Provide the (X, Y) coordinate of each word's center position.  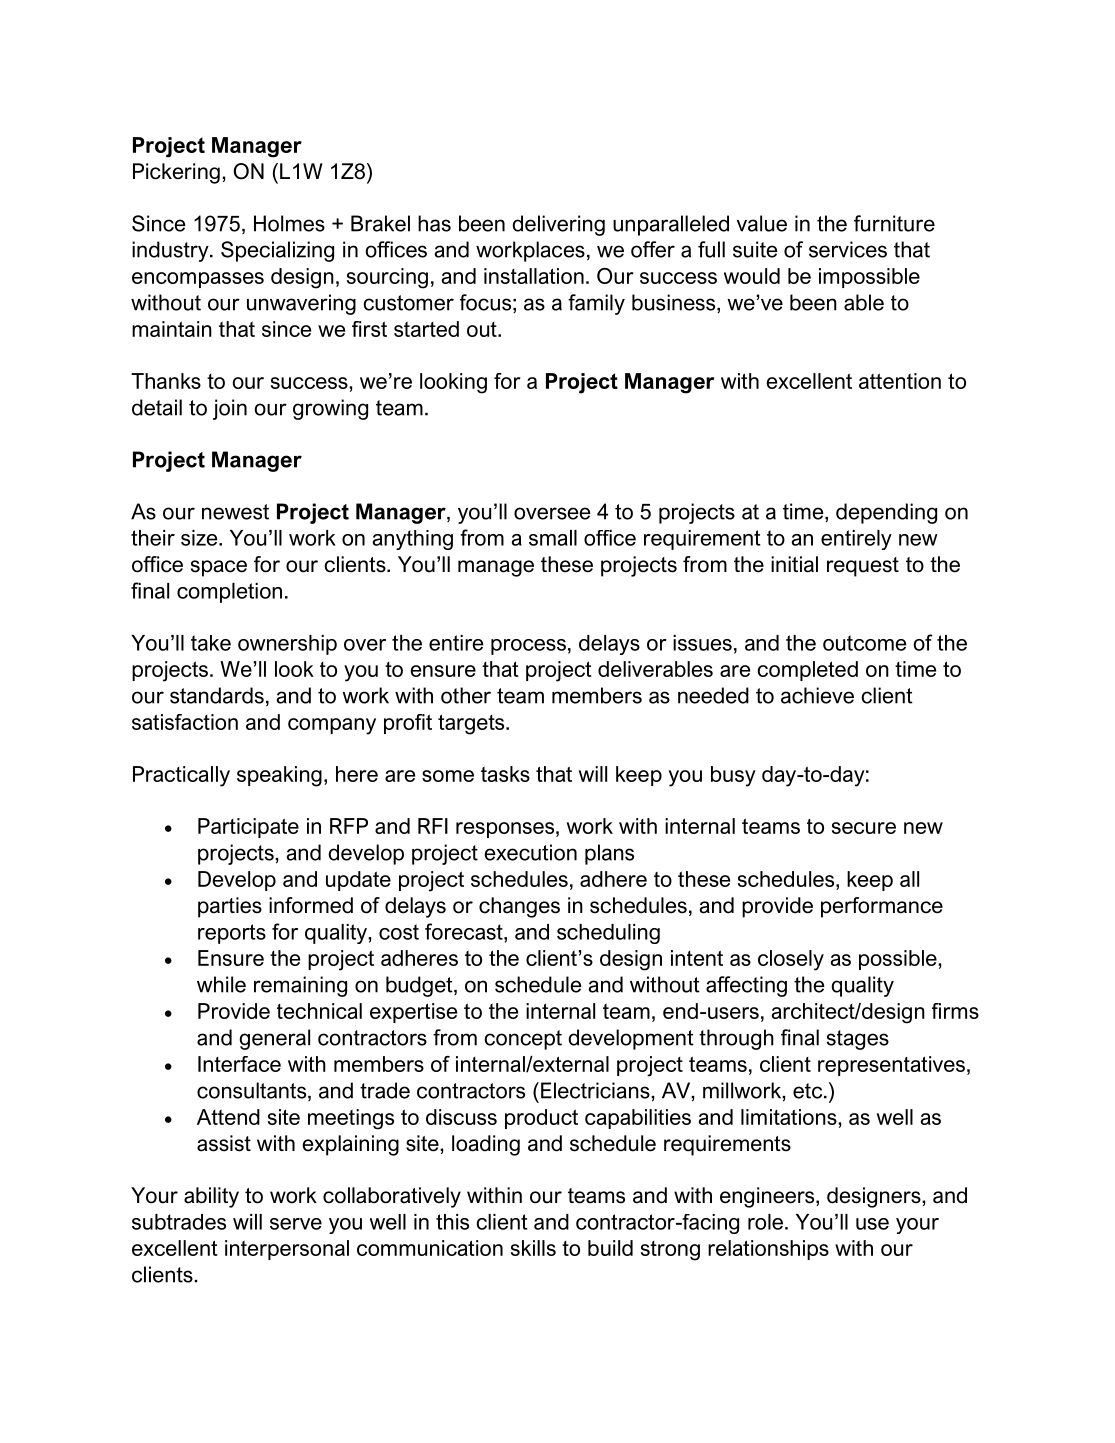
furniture (894, 223)
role (767, 1222)
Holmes (289, 223)
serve (296, 1224)
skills (533, 1248)
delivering (558, 225)
